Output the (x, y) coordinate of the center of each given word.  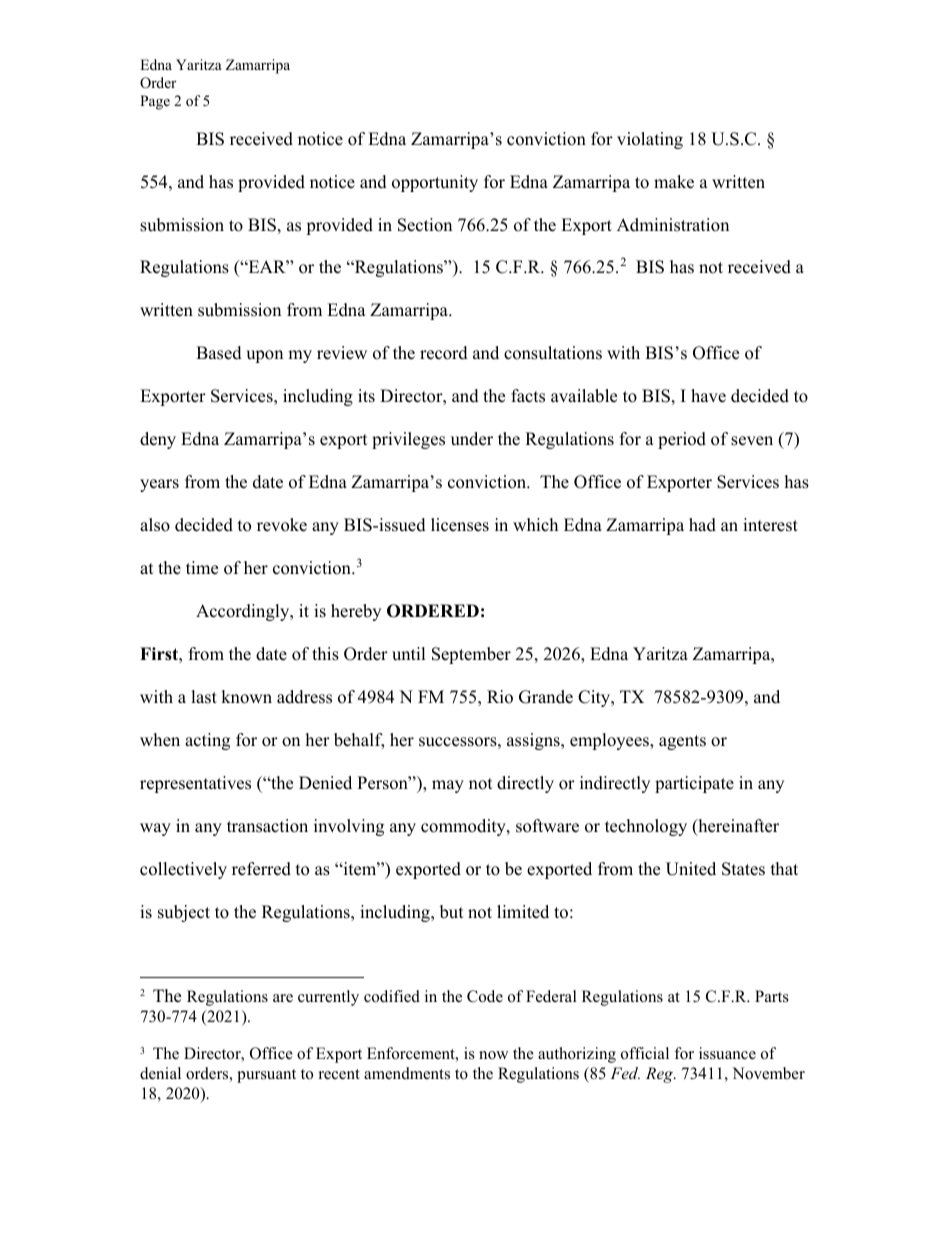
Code (485, 996)
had (702, 525)
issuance (727, 1053)
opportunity (435, 183)
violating (650, 140)
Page (155, 102)
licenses (460, 525)
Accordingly (244, 612)
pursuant (266, 1076)
